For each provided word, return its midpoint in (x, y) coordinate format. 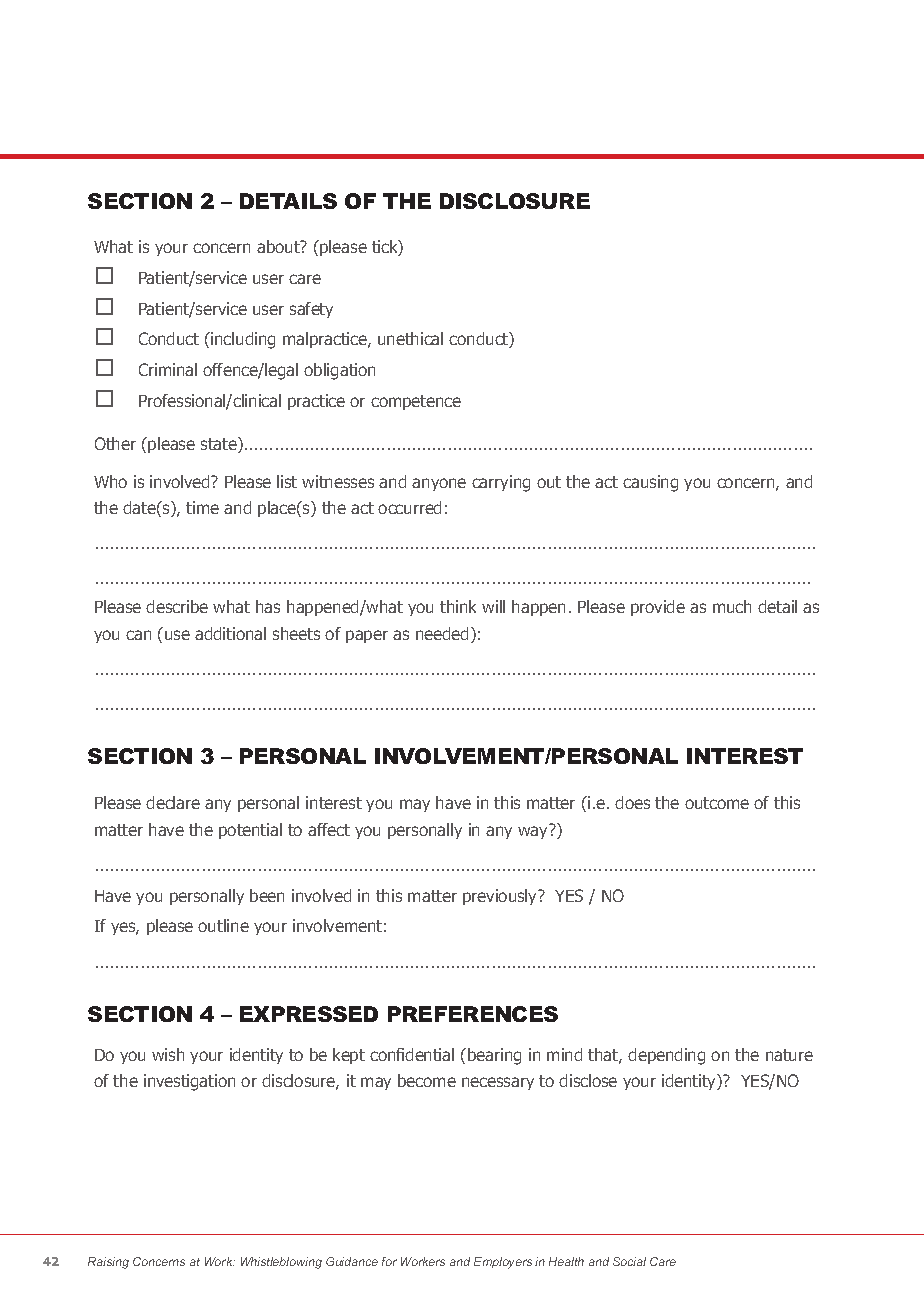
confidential (412, 1054)
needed (442, 633)
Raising (108, 1263)
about (279, 246)
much (732, 606)
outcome (717, 803)
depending (666, 1056)
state (220, 445)
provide (658, 608)
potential (250, 831)
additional (230, 633)
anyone (439, 484)
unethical (410, 338)
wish (168, 1054)
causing (650, 483)
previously (501, 897)
